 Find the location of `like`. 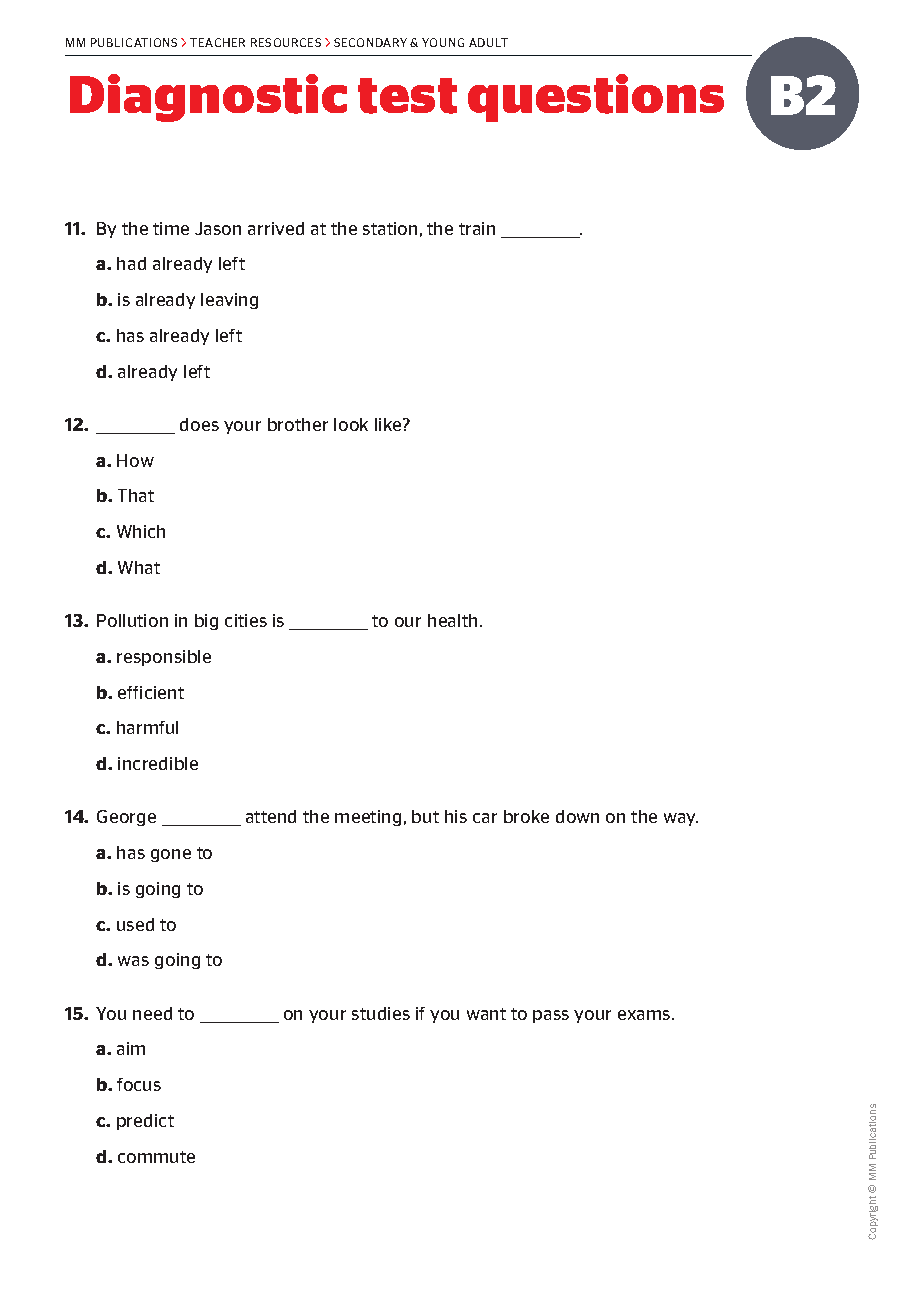

like is located at coordinates (389, 424).
